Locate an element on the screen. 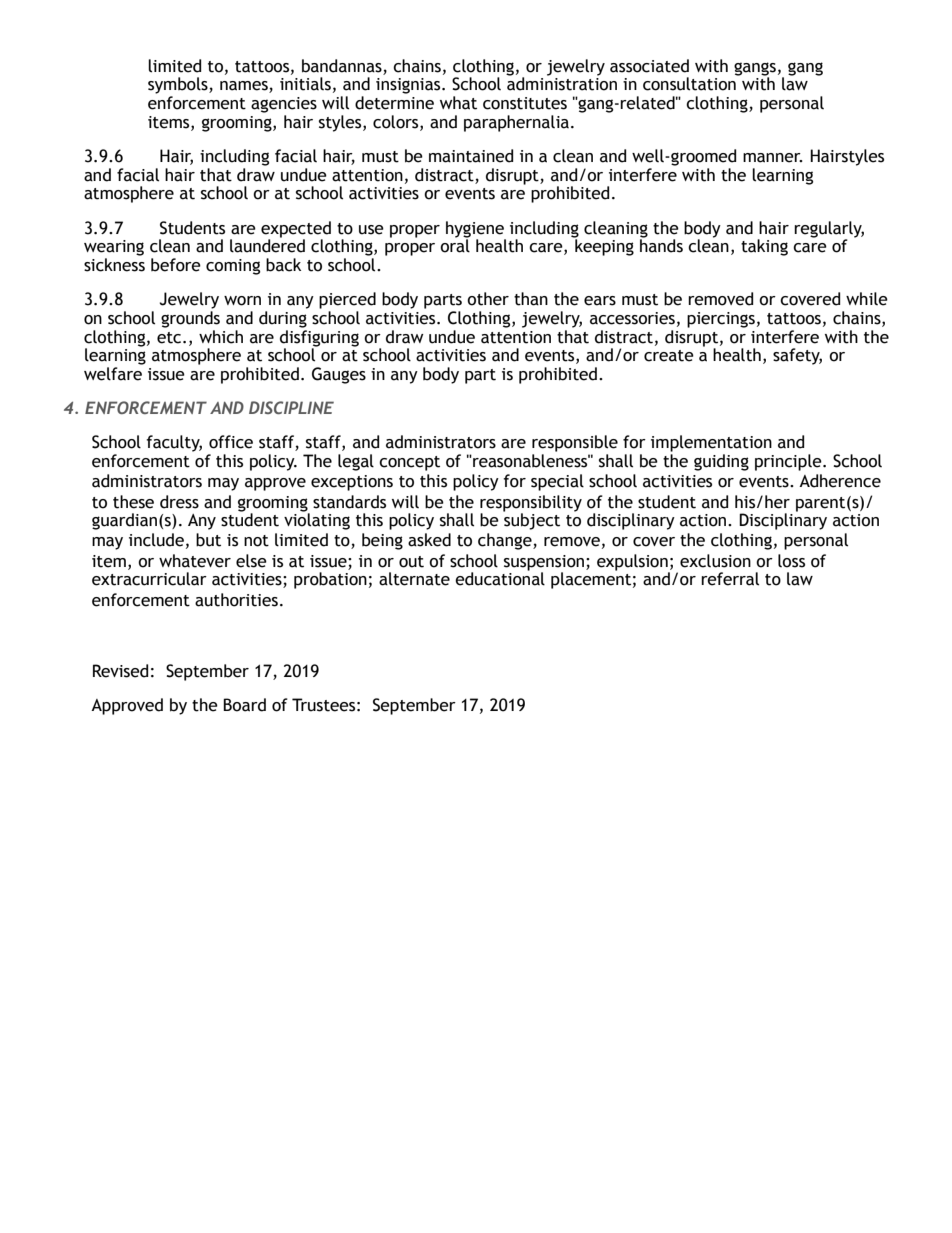 This screenshot has height=1233, width=952. Board is located at coordinates (244, 705).
